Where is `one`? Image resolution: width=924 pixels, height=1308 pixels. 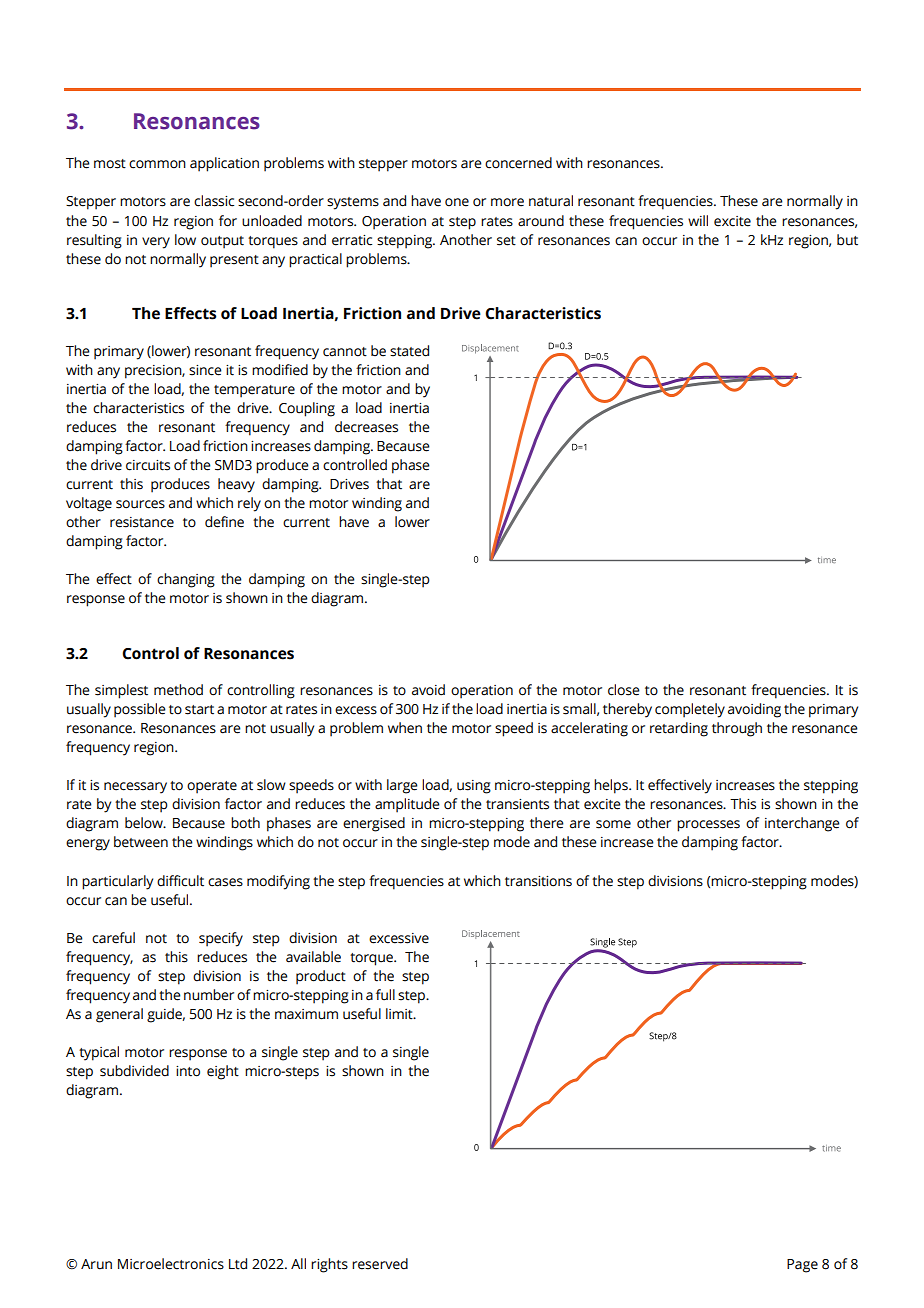 one is located at coordinates (457, 202).
